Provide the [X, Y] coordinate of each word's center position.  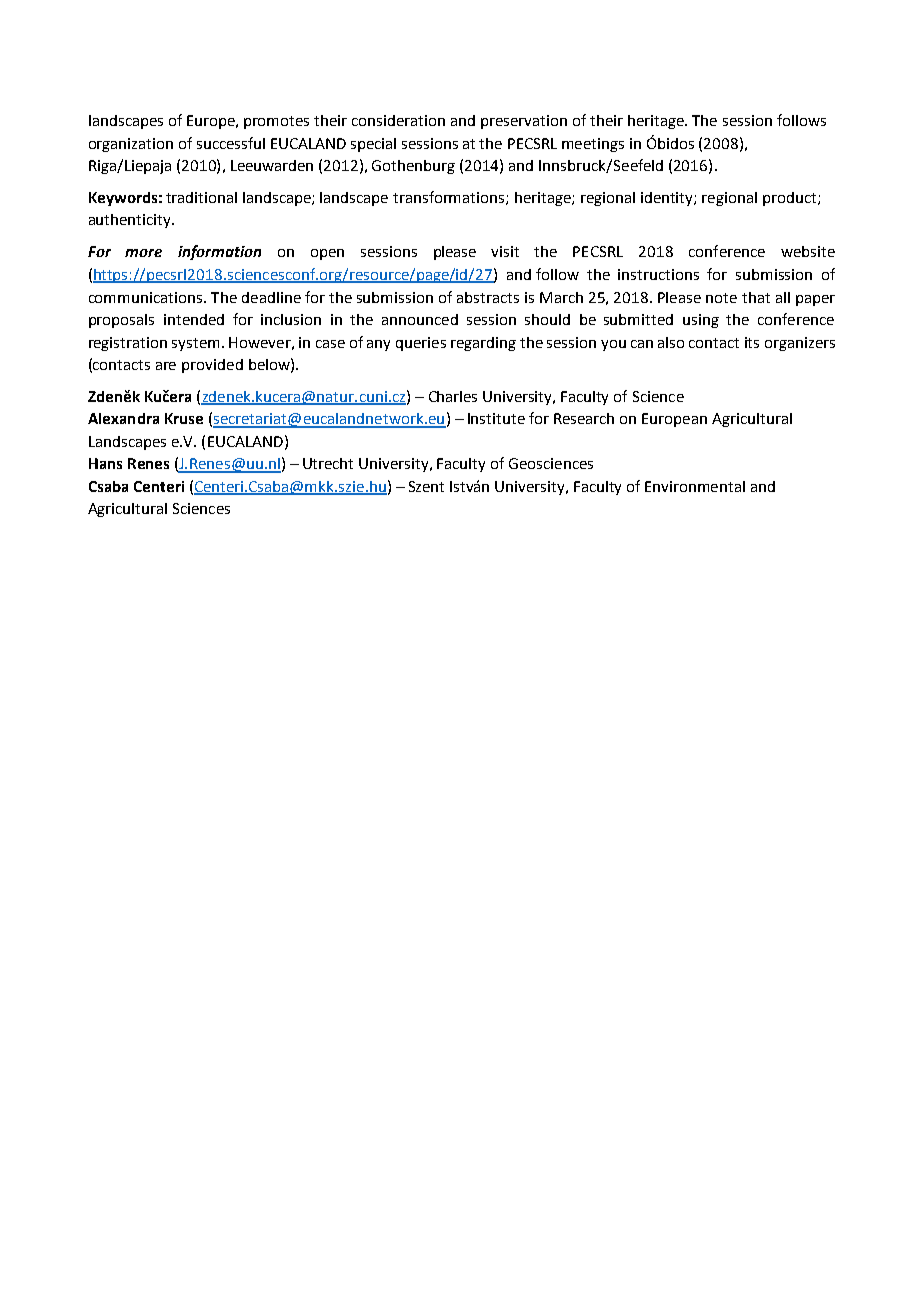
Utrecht [328, 463]
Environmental [695, 486]
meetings [593, 145]
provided [212, 366]
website [808, 251]
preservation [524, 122]
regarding [483, 344]
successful [231, 143]
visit [505, 251]
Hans [105, 463]
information [219, 252]
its [752, 342]
